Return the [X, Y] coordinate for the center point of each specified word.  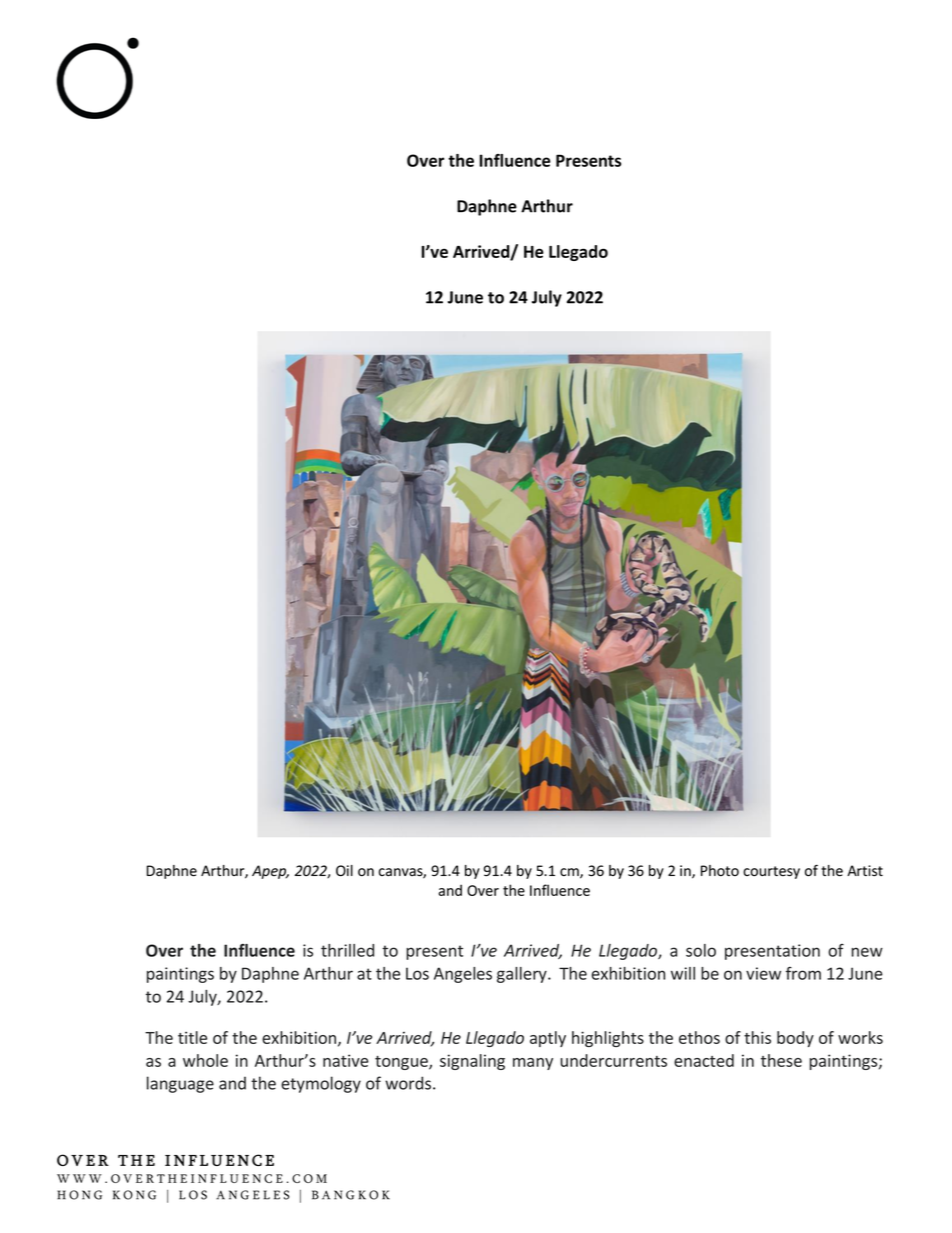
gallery [523, 975]
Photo [720, 870]
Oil [344, 871]
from [803, 973]
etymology [321, 1084]
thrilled [347, 950]
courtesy [771, 872]
